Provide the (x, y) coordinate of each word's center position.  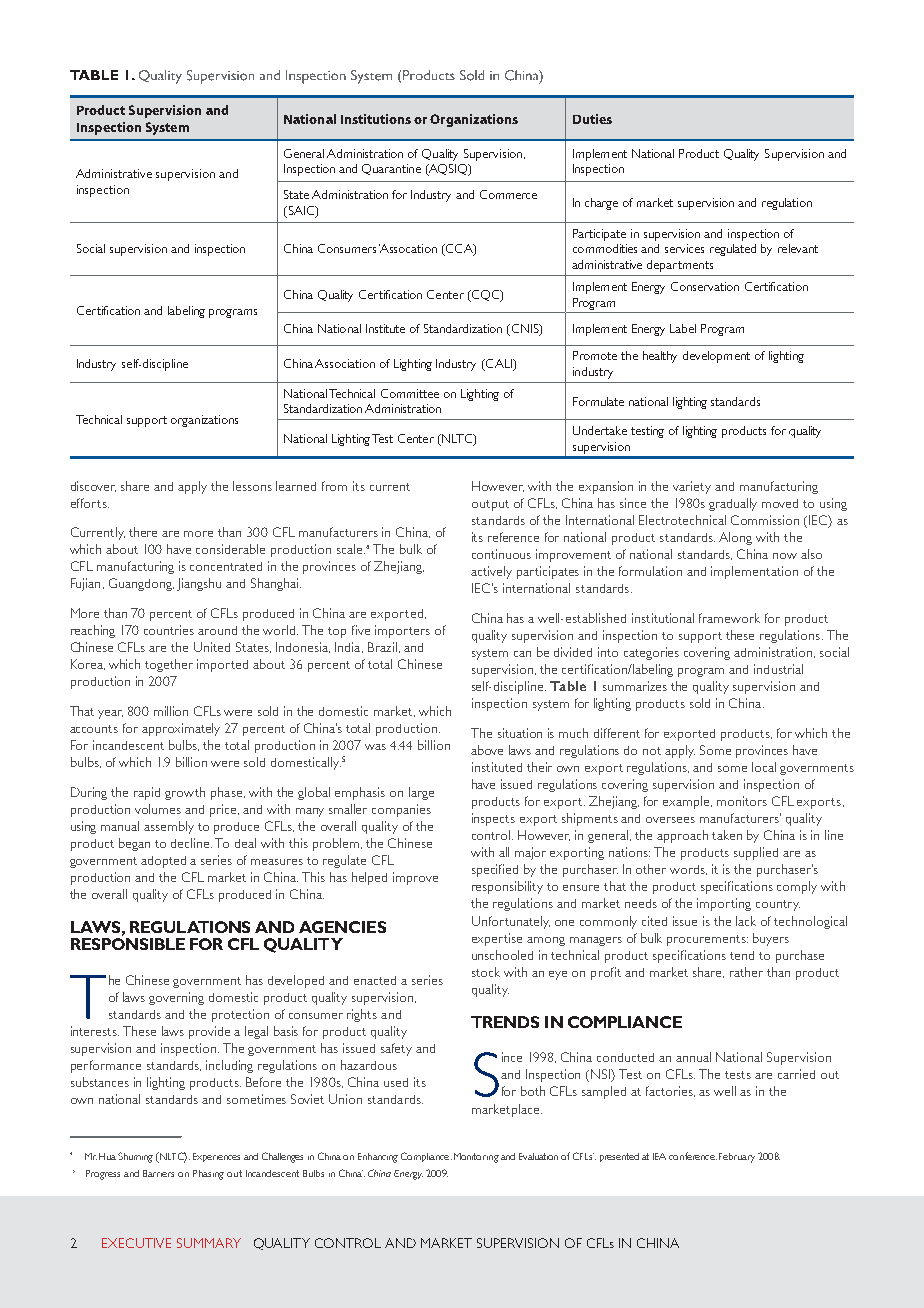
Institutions (376, 119)
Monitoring (476, 1158)
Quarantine (391, 169)
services (684, 248)
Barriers (158, 1173)
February (737, 1158)
